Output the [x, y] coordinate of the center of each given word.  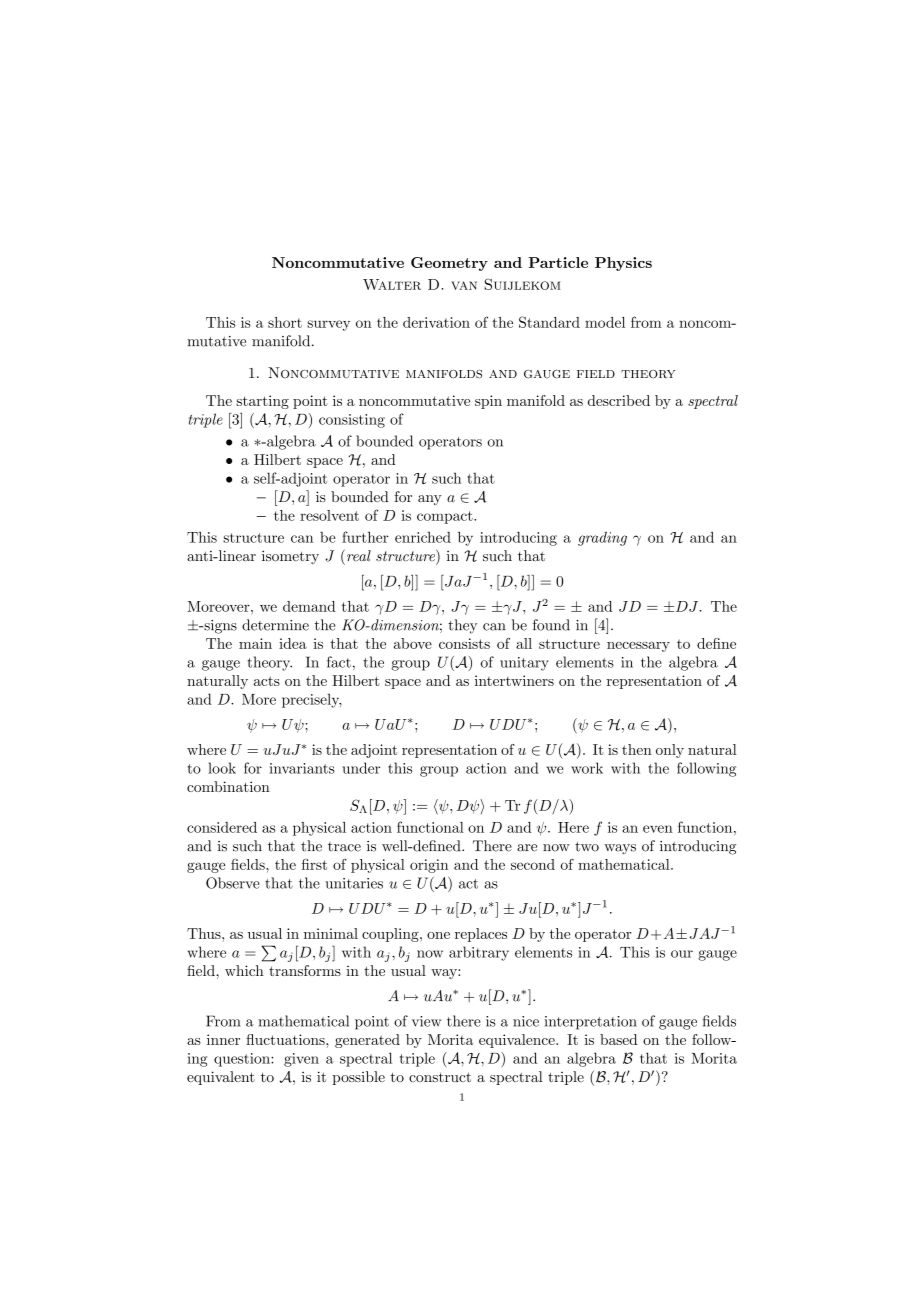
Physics [623, 264]
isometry [290, 557]
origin [429, 866]
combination [228, 786]
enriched [423, 537]
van [464, 285]
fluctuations [286, 1039]
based [618, 1039]
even [658, 829]
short [285, 322]
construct [440, 1077]
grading [602, 538]
